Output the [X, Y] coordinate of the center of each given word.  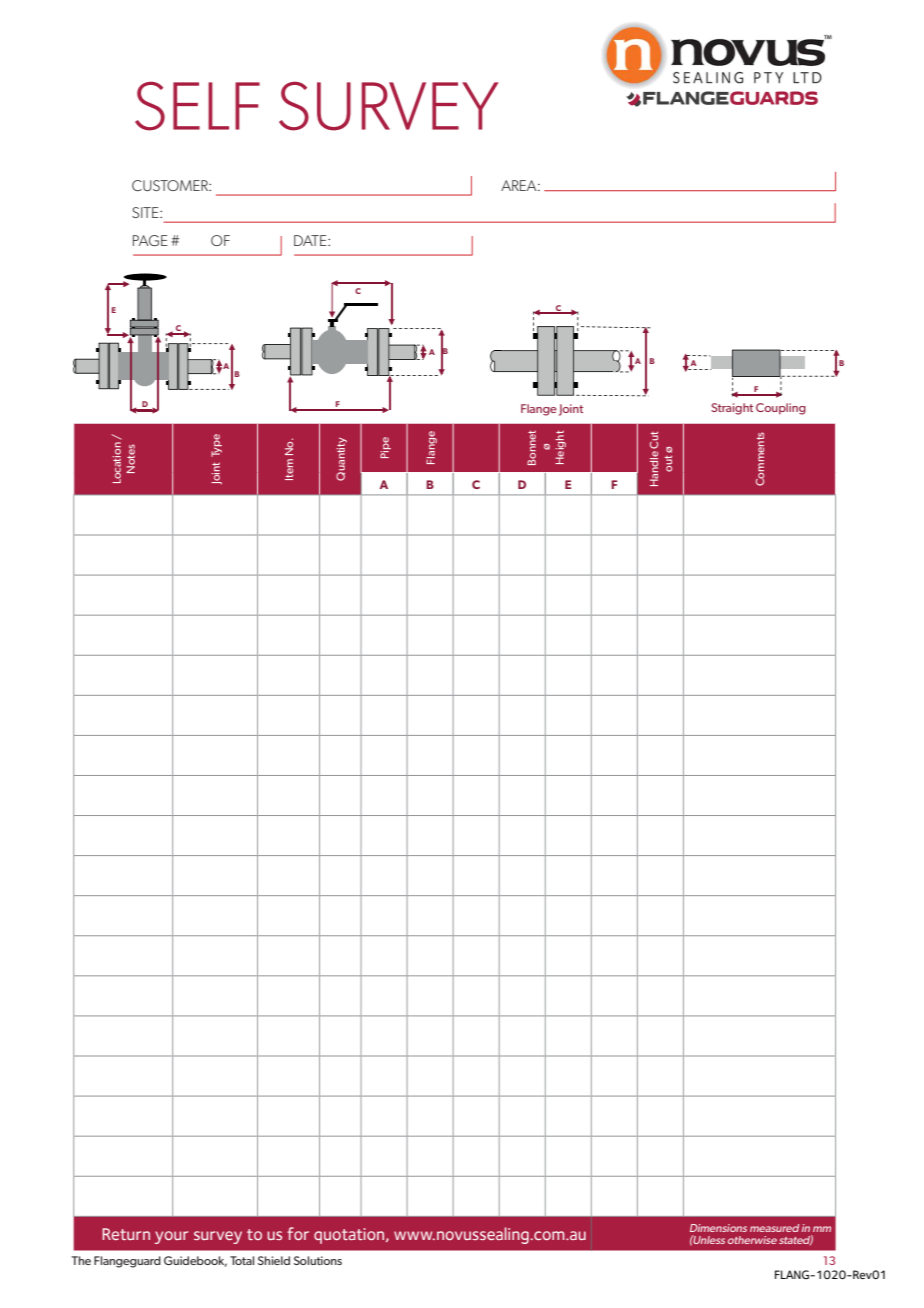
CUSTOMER [171, 185]
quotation [350, 1236]
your [171, 1237]
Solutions [318, 1260]
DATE [311, 240]
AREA [520, 185]
